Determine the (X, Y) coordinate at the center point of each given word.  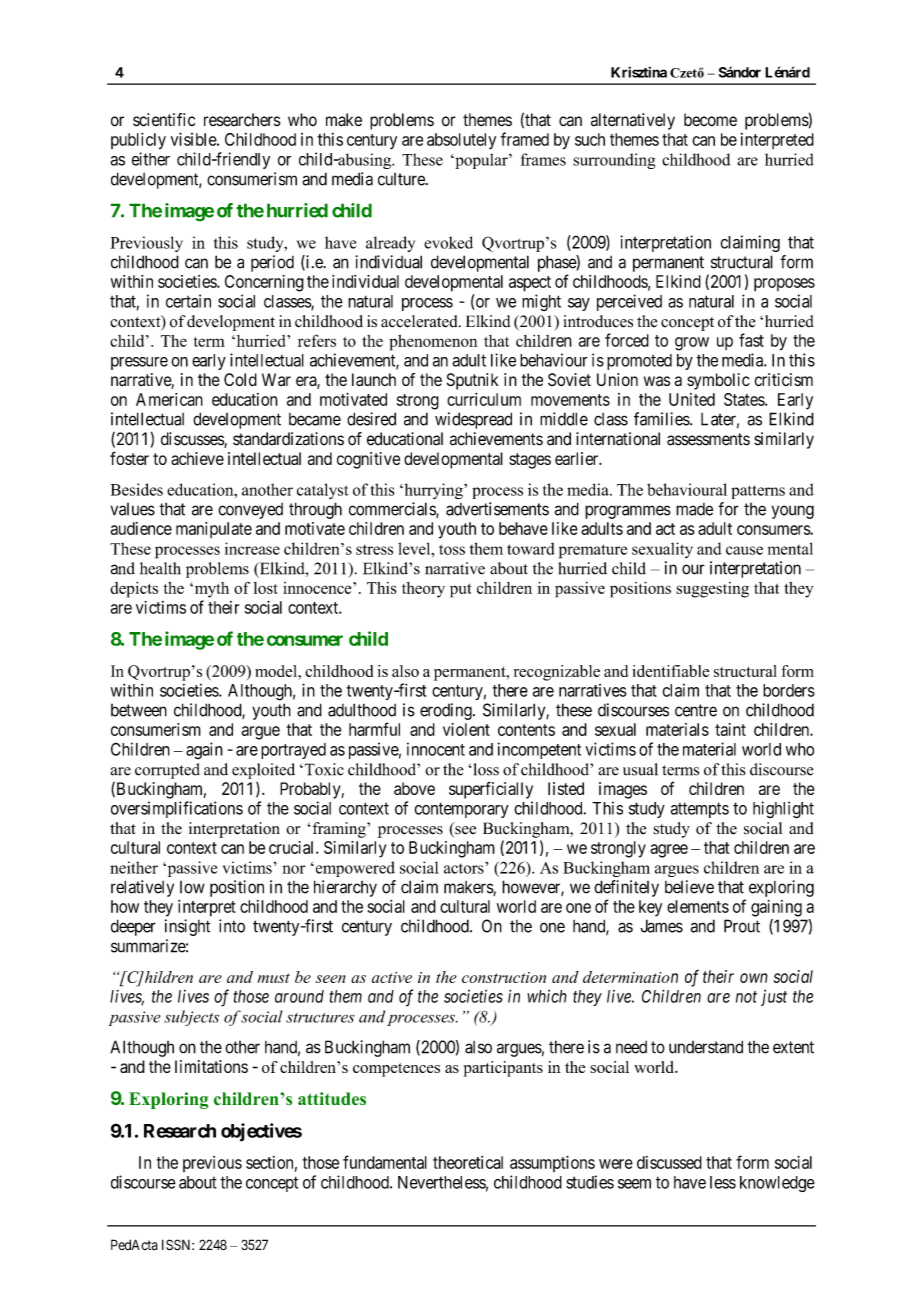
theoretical (468, 1162)
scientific (164, 120)
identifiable (670, 671)
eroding (447, 711)
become (710, 120)
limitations (211, 1066)
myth (210, 590)
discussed (669, 1162)
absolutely (461, 141)
